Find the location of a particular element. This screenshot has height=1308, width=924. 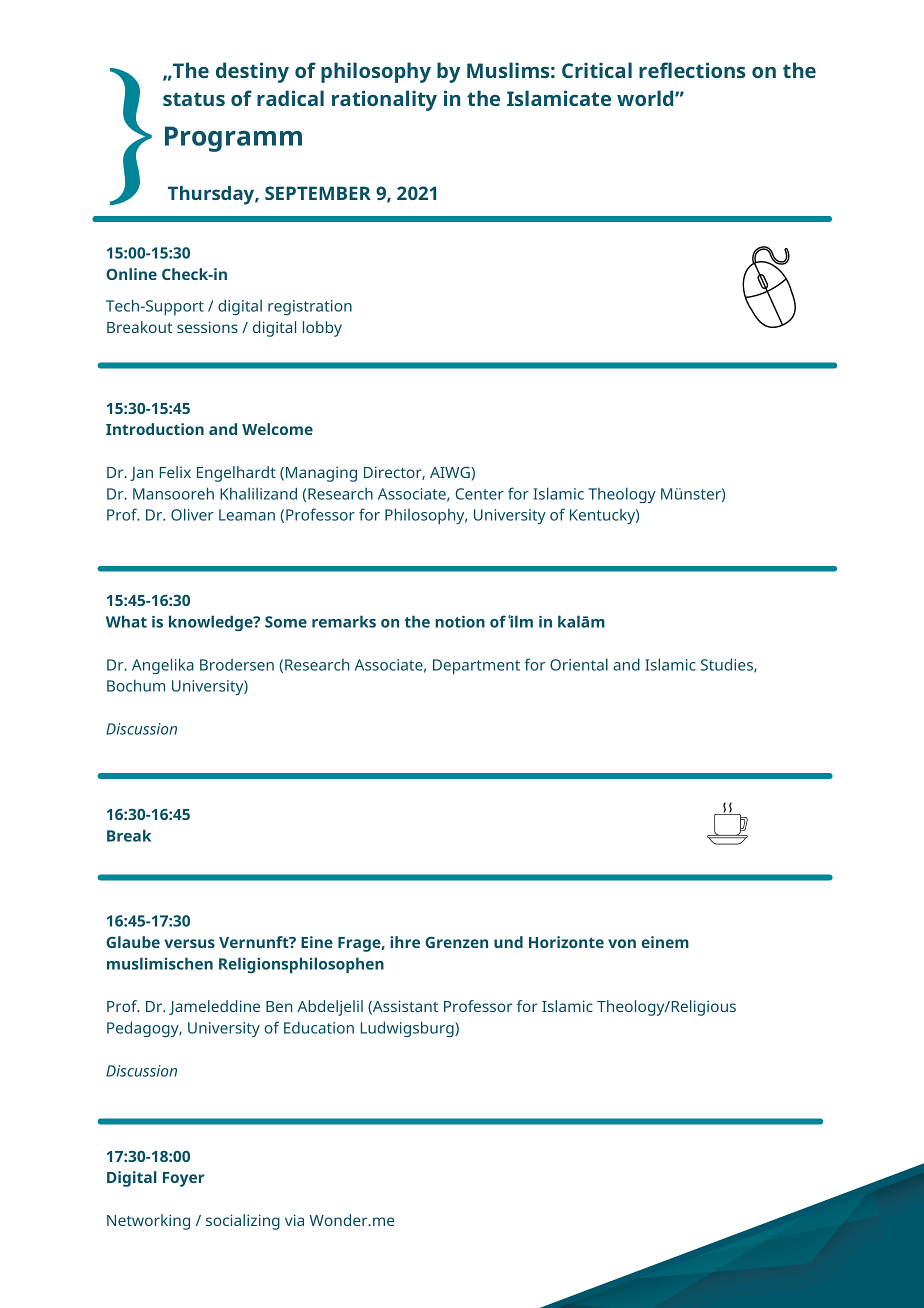

ihre is located at coordinates (405, 942).
